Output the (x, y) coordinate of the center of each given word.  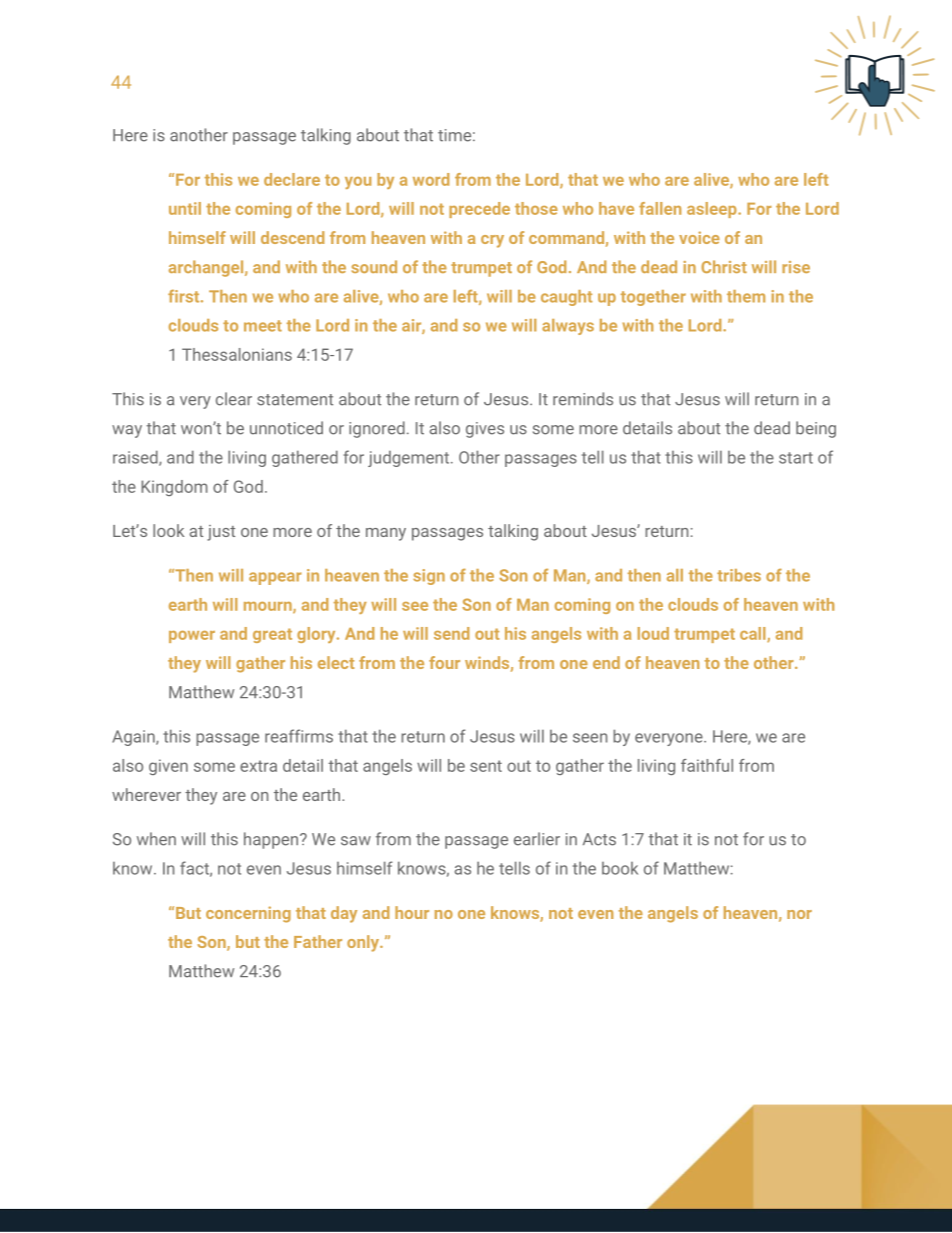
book (620, 868)
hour (412, 912)
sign (429, 577)
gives (485, 430)
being (816, 429)
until (185, 208)
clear (234, 399)
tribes (739, 575)
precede (479, 210)
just (221, 533)
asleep (713, 210)
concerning (248, 914)
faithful (707, 765)
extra (258, 766)
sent (486, 766)
